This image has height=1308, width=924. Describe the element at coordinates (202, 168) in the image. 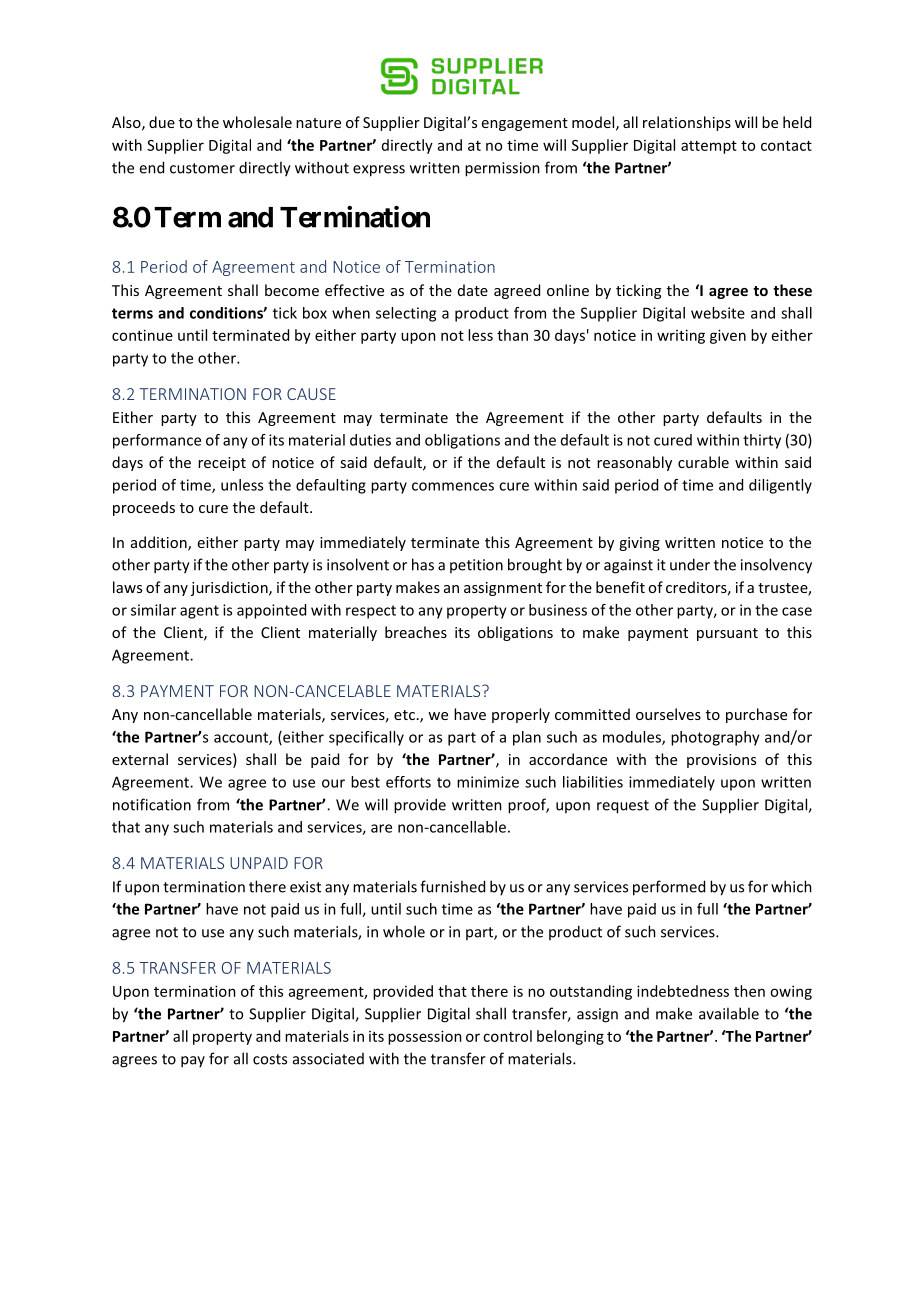

I see `customer` at that location.
